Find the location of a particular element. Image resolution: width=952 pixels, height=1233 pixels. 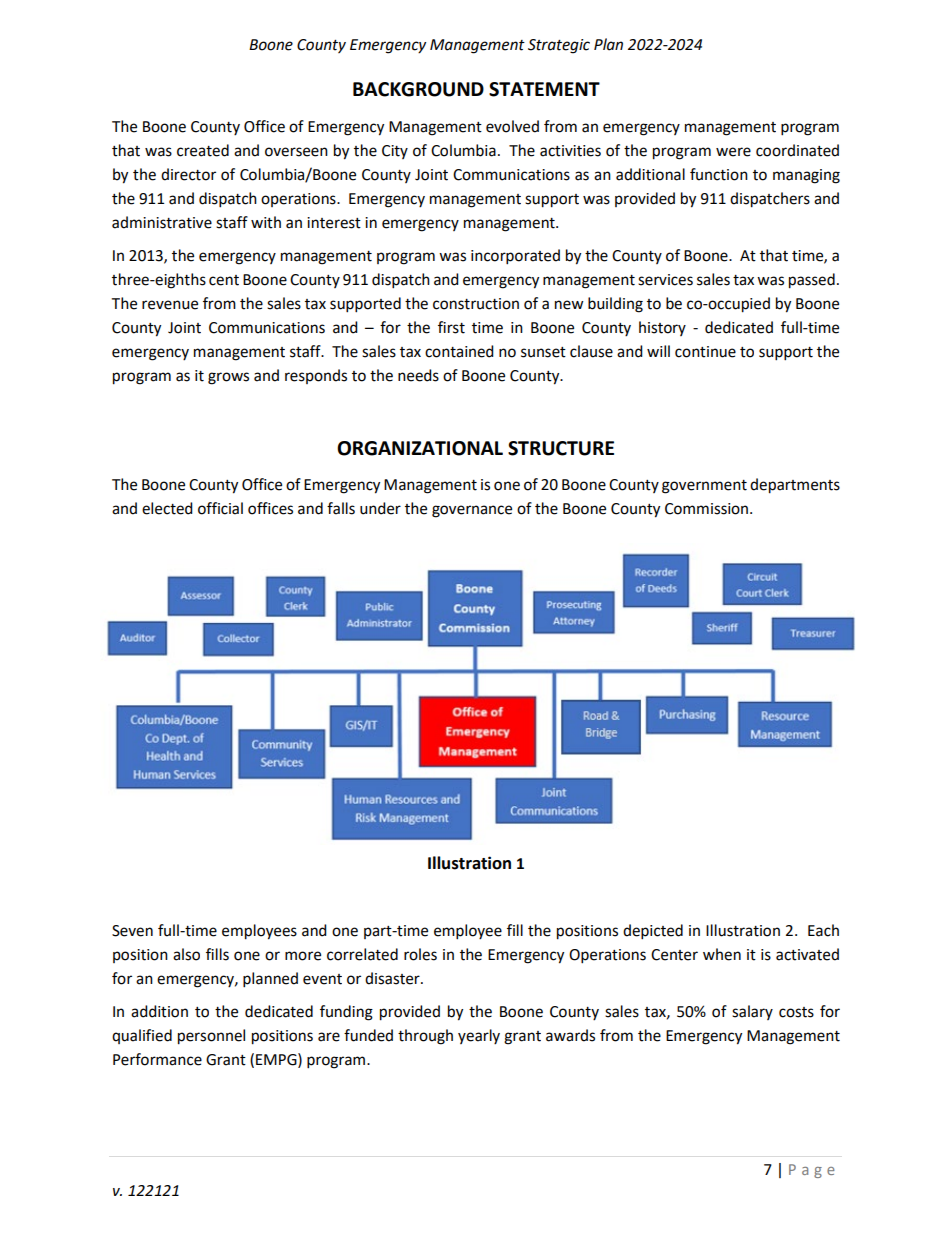

created is located at coordinates (203, 150).
